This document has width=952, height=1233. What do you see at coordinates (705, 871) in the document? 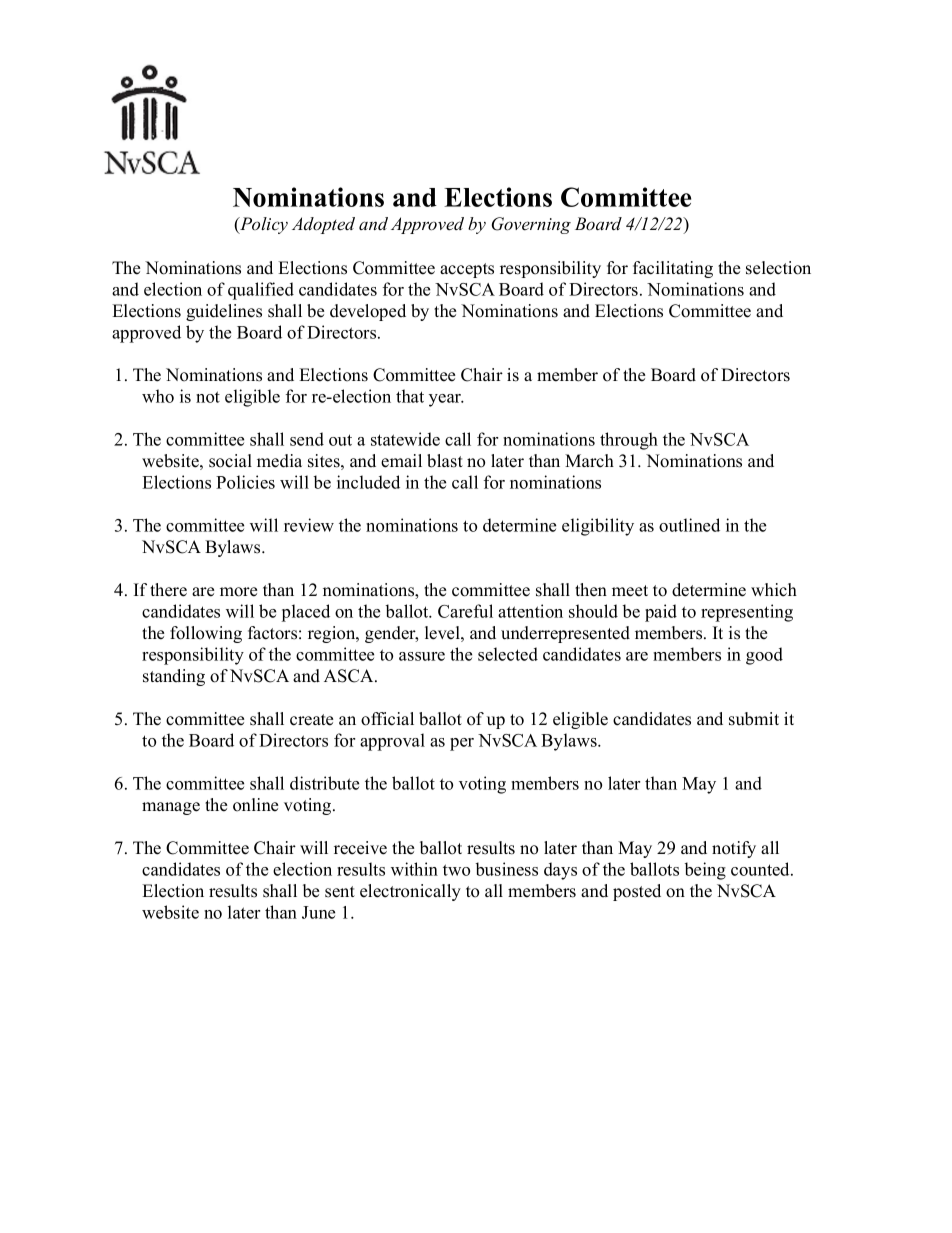
I see `being` at bounding box center [705, 871].
